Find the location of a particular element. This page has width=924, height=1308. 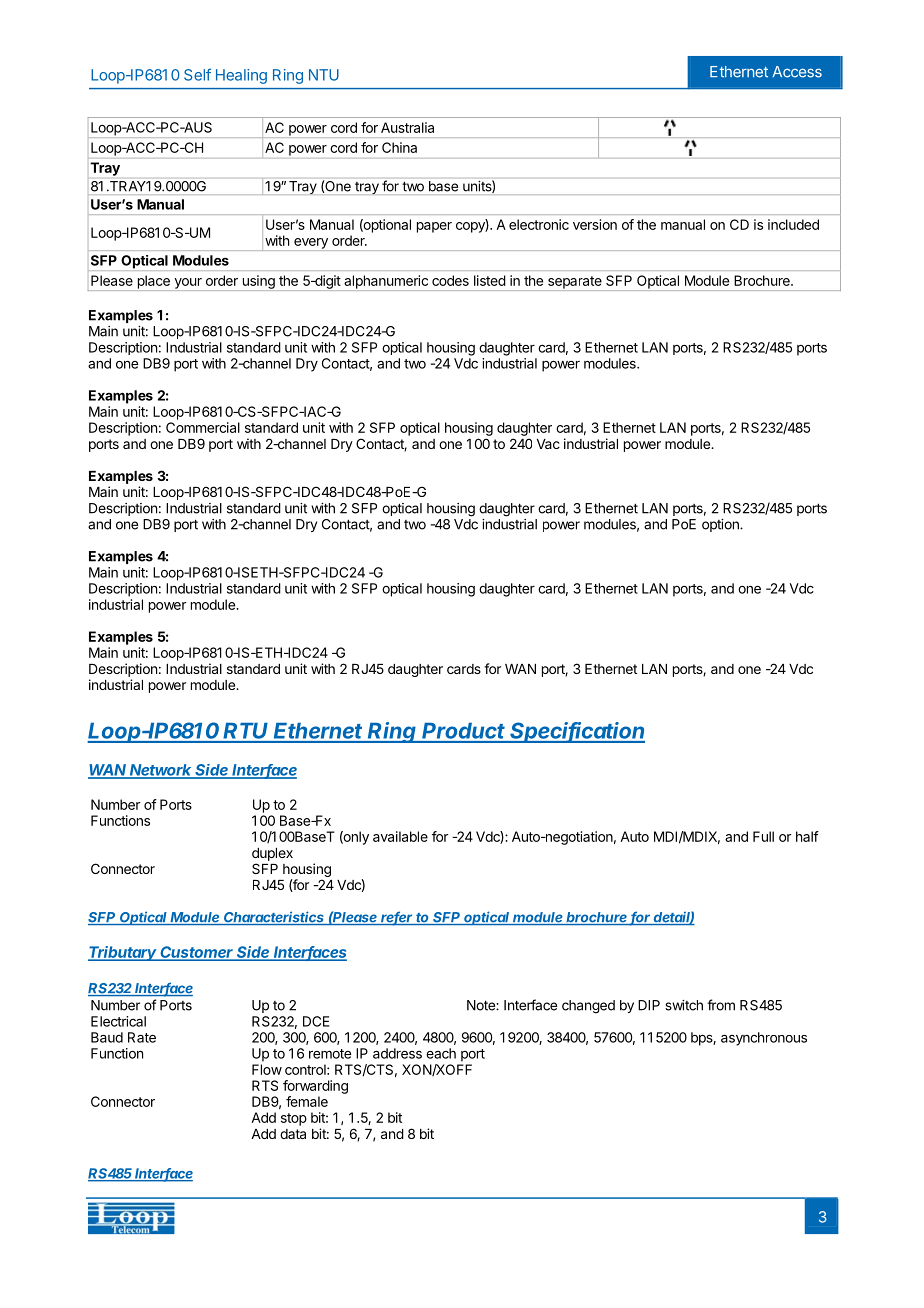

Specification is located at coordinates (577, 732).
